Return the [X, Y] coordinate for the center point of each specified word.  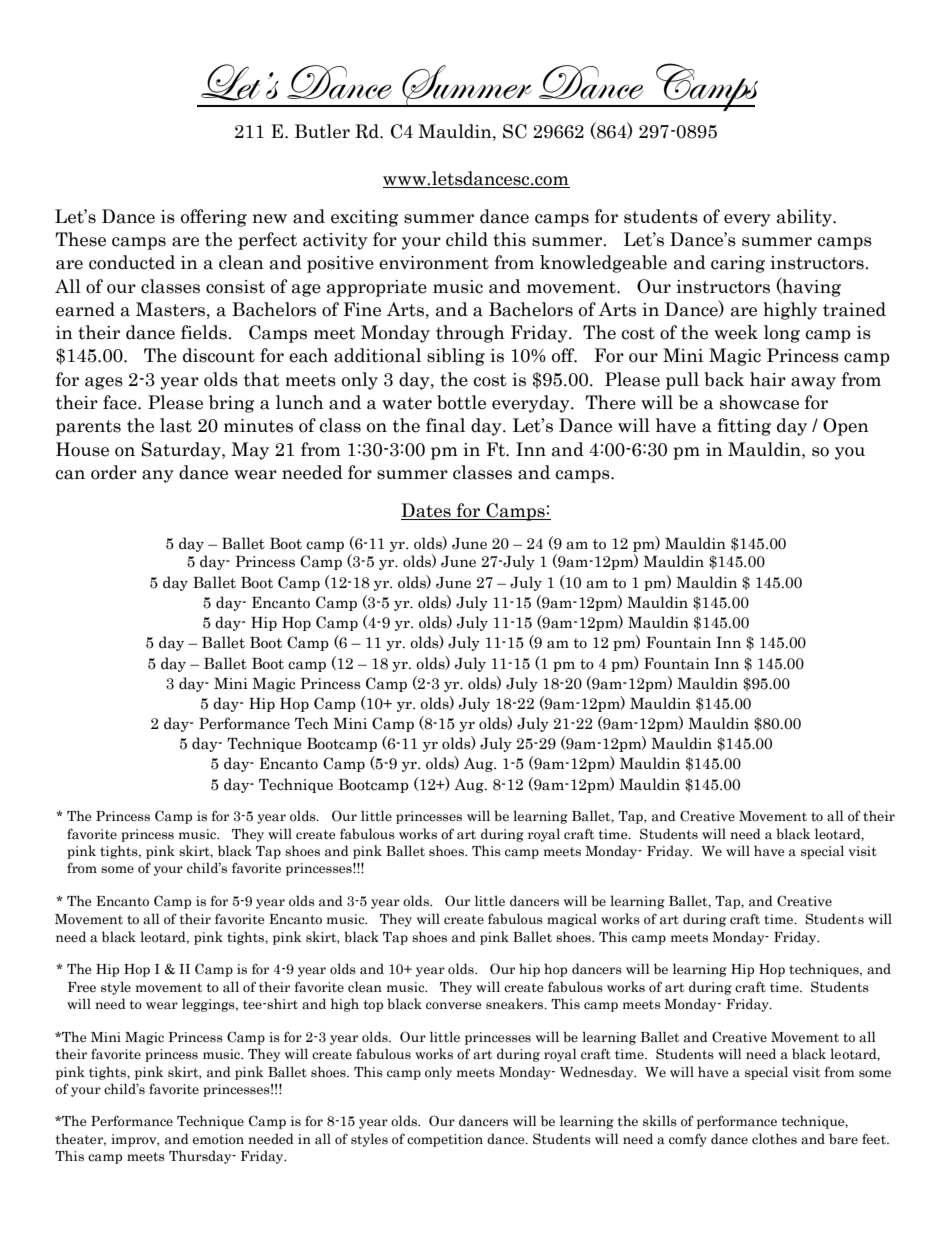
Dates [427, 511]
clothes [774, 1139]
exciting [365, 218]
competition [445, 1140]
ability [805, 218]
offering [214, 218]
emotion [218, 1139]
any [158, 476]
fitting [744, 427]
